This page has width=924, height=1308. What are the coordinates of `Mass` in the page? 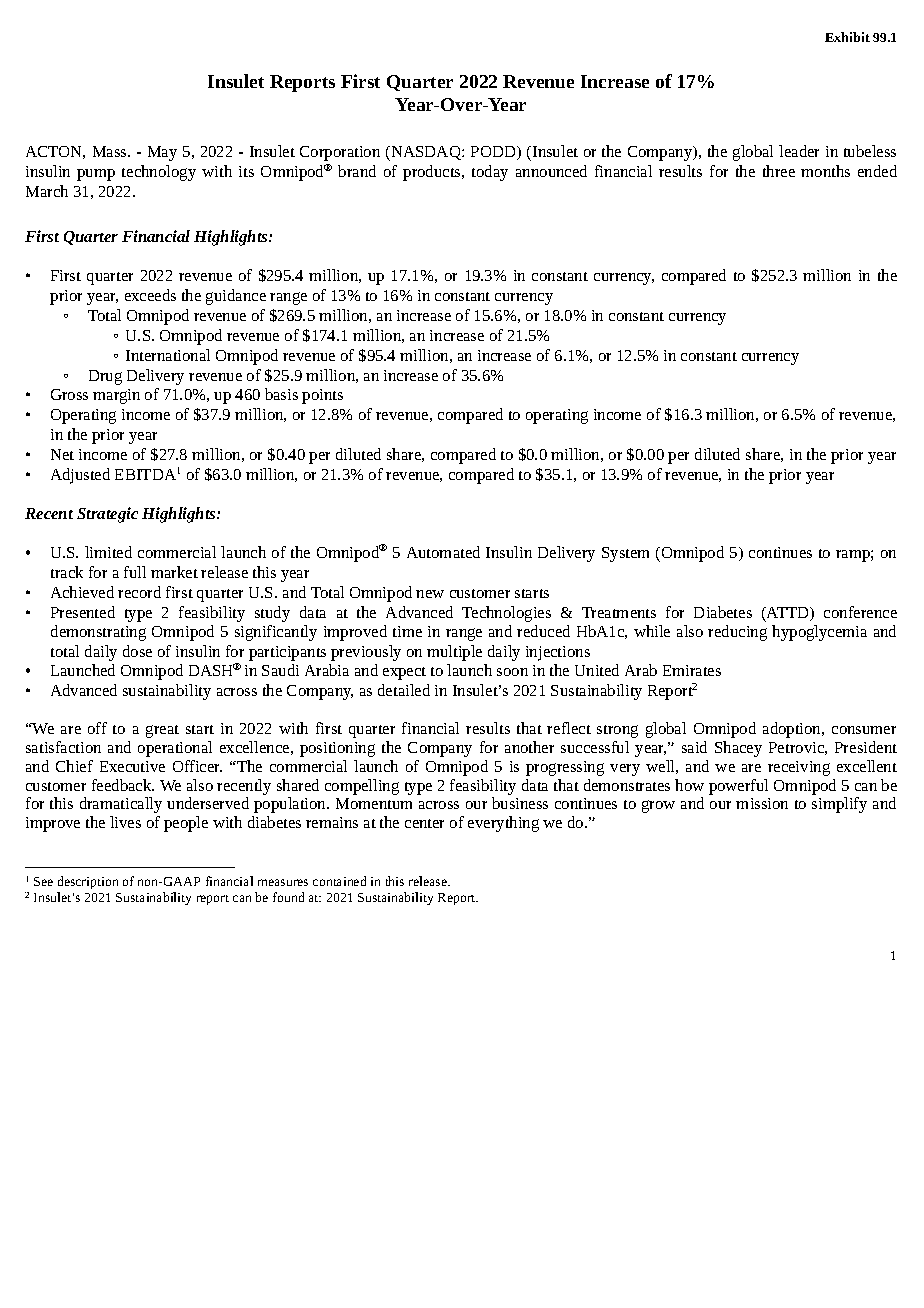 It's located at (111, 151).
